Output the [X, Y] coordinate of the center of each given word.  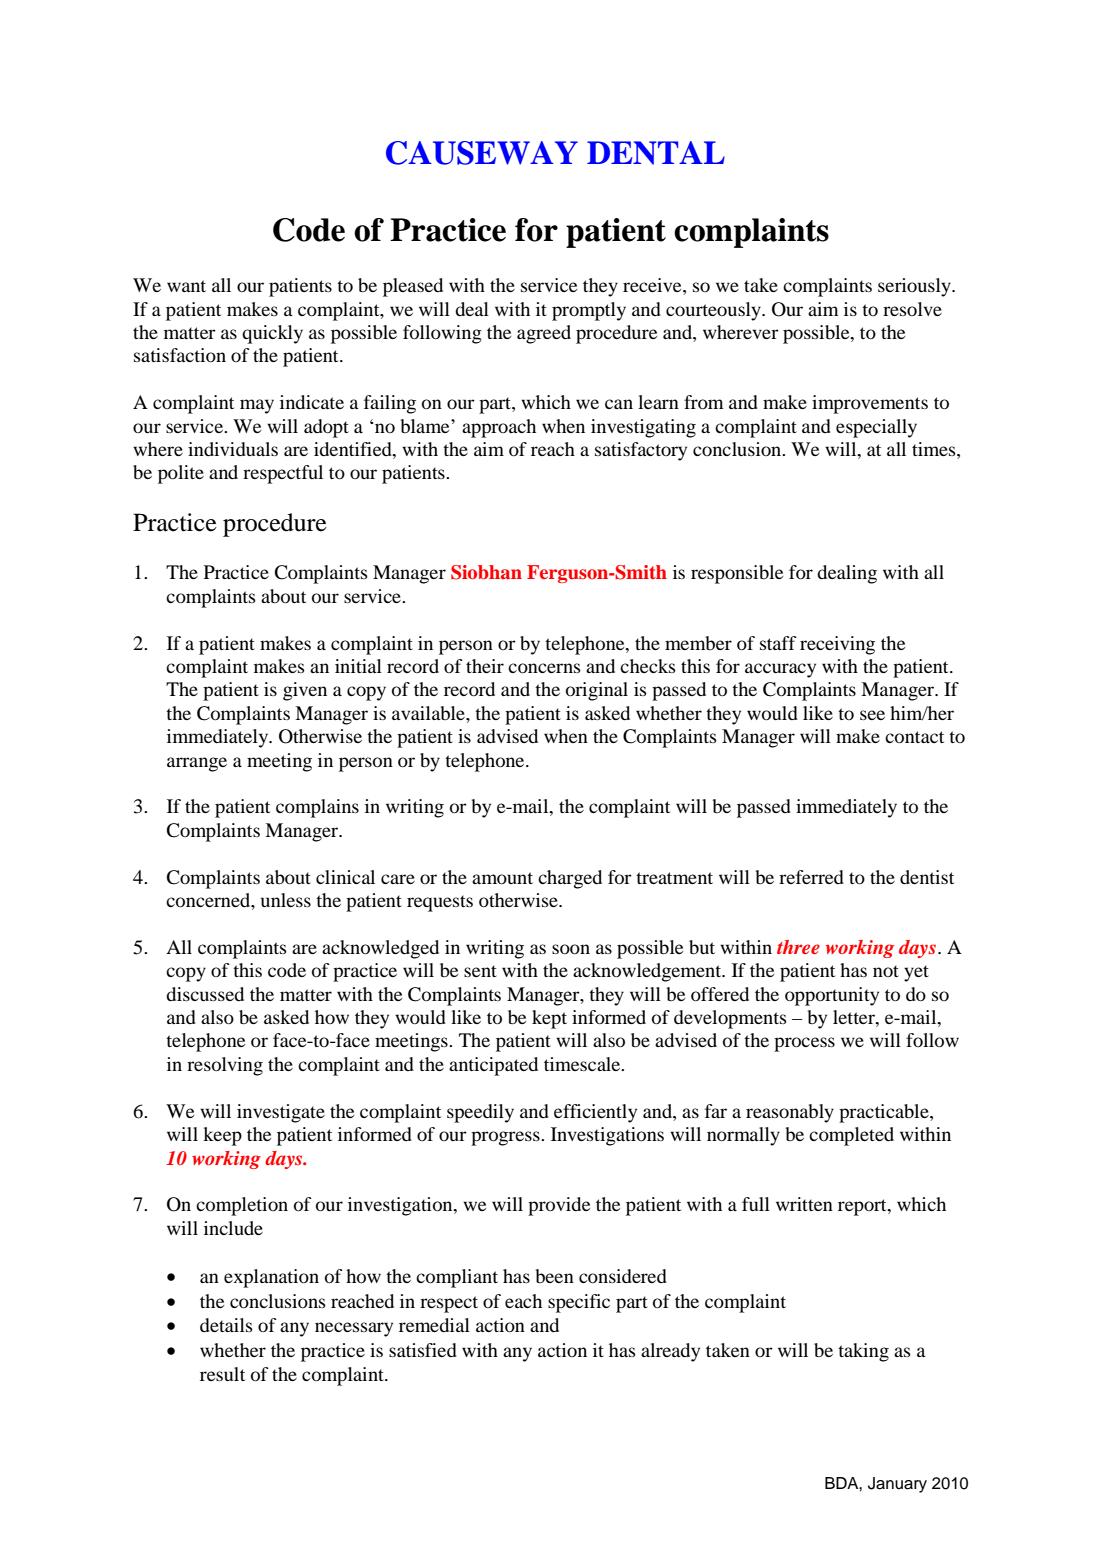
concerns [544, 668]
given [305, 691]
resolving [225, 1066]
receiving [837, 645]
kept [549, 1019]
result [222, 1374]
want [186, 286]
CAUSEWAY [482, 153]
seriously [915, 287]
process [804, 1044]
